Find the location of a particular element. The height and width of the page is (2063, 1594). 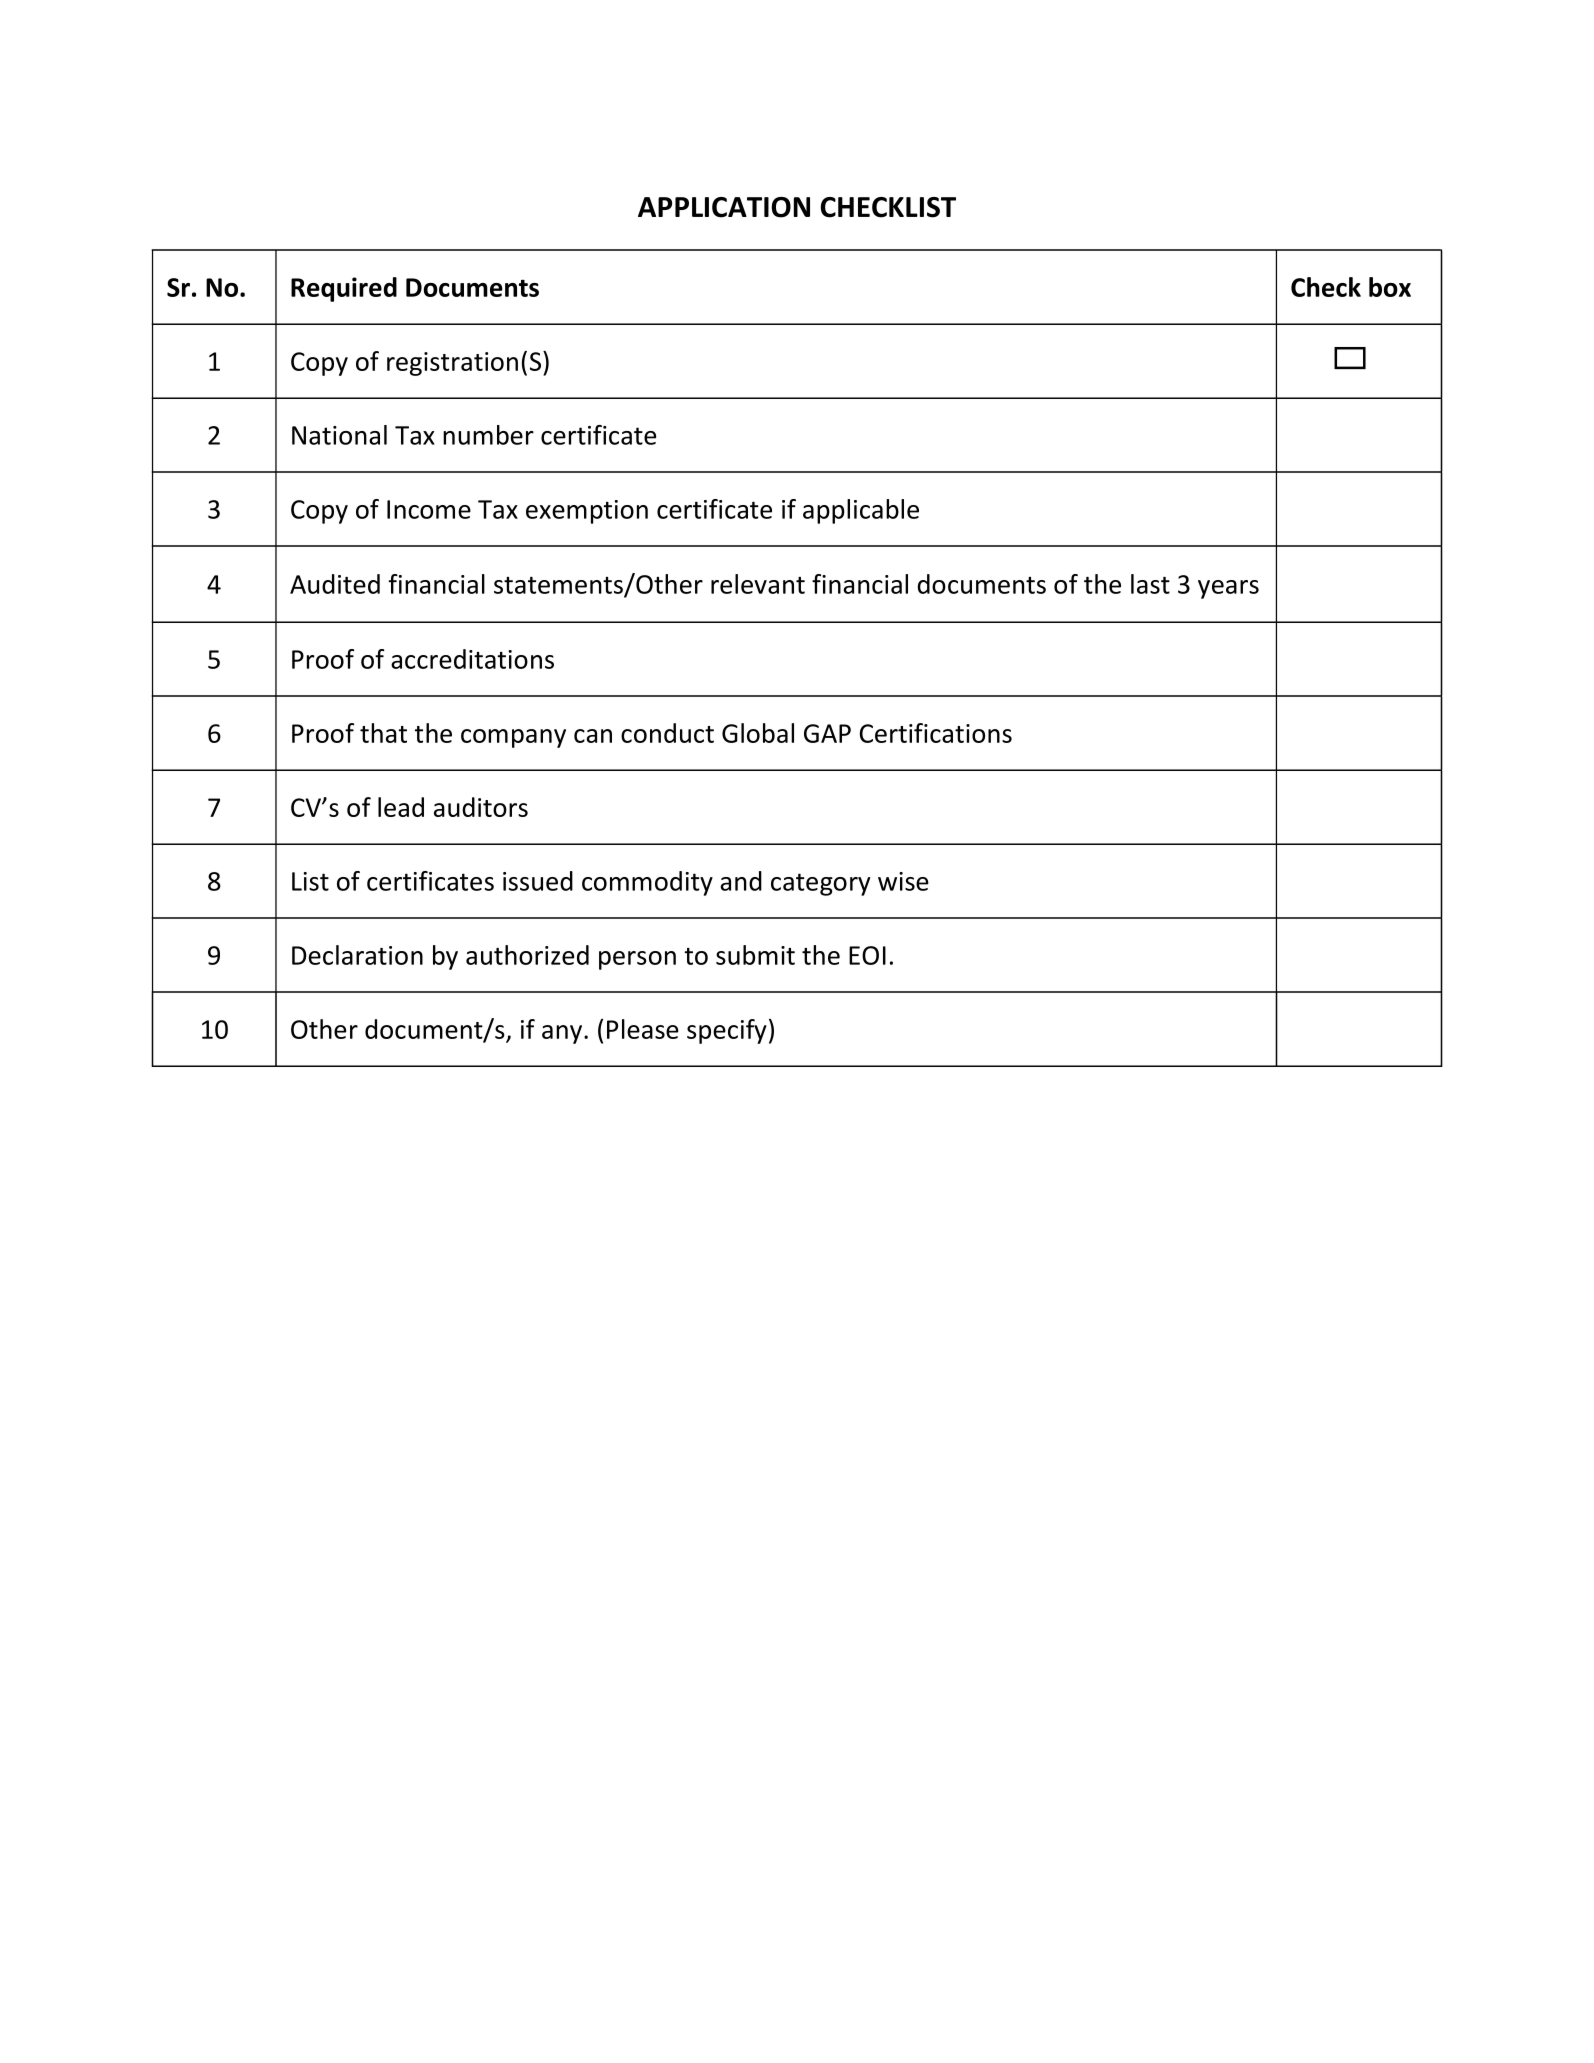

relevant is located at coordinates (758, 584).
